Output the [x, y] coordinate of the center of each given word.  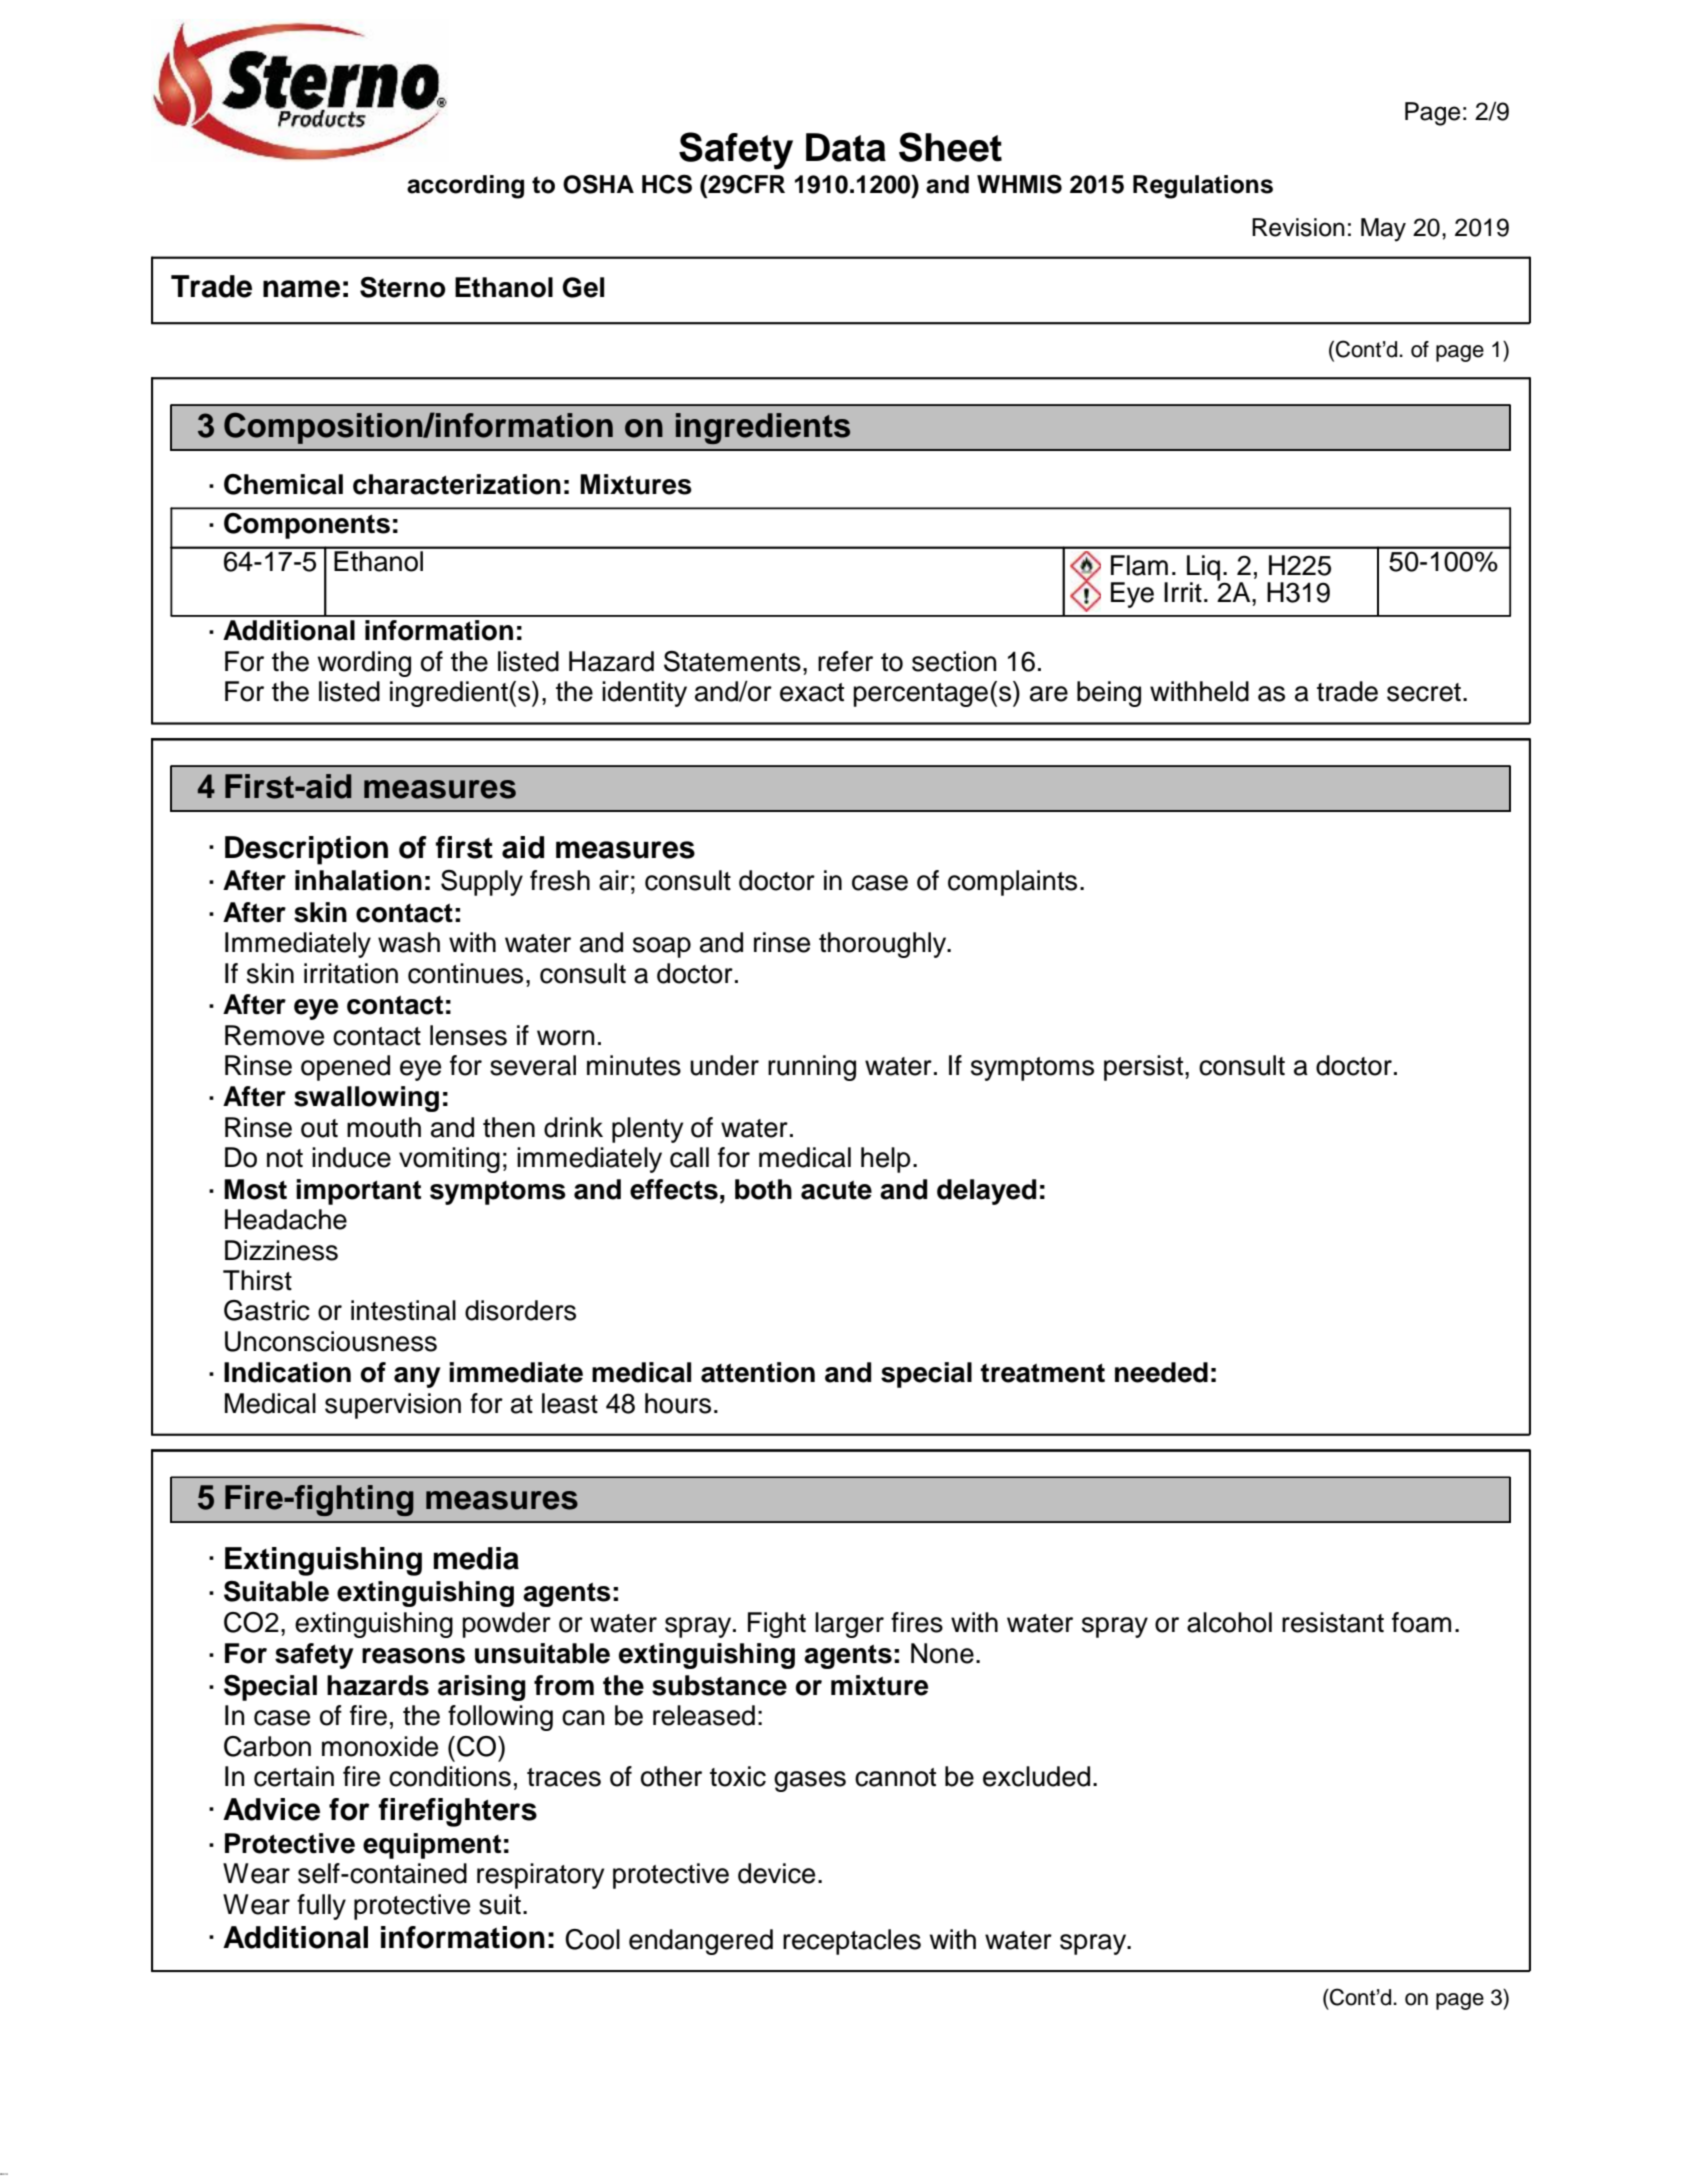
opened [345, 1068]
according [465, 187]
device [776, 1873]
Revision [1298, 227]
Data [846, 147]
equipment [432, 1846]
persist [1145, 1068]
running [812, 1068]
